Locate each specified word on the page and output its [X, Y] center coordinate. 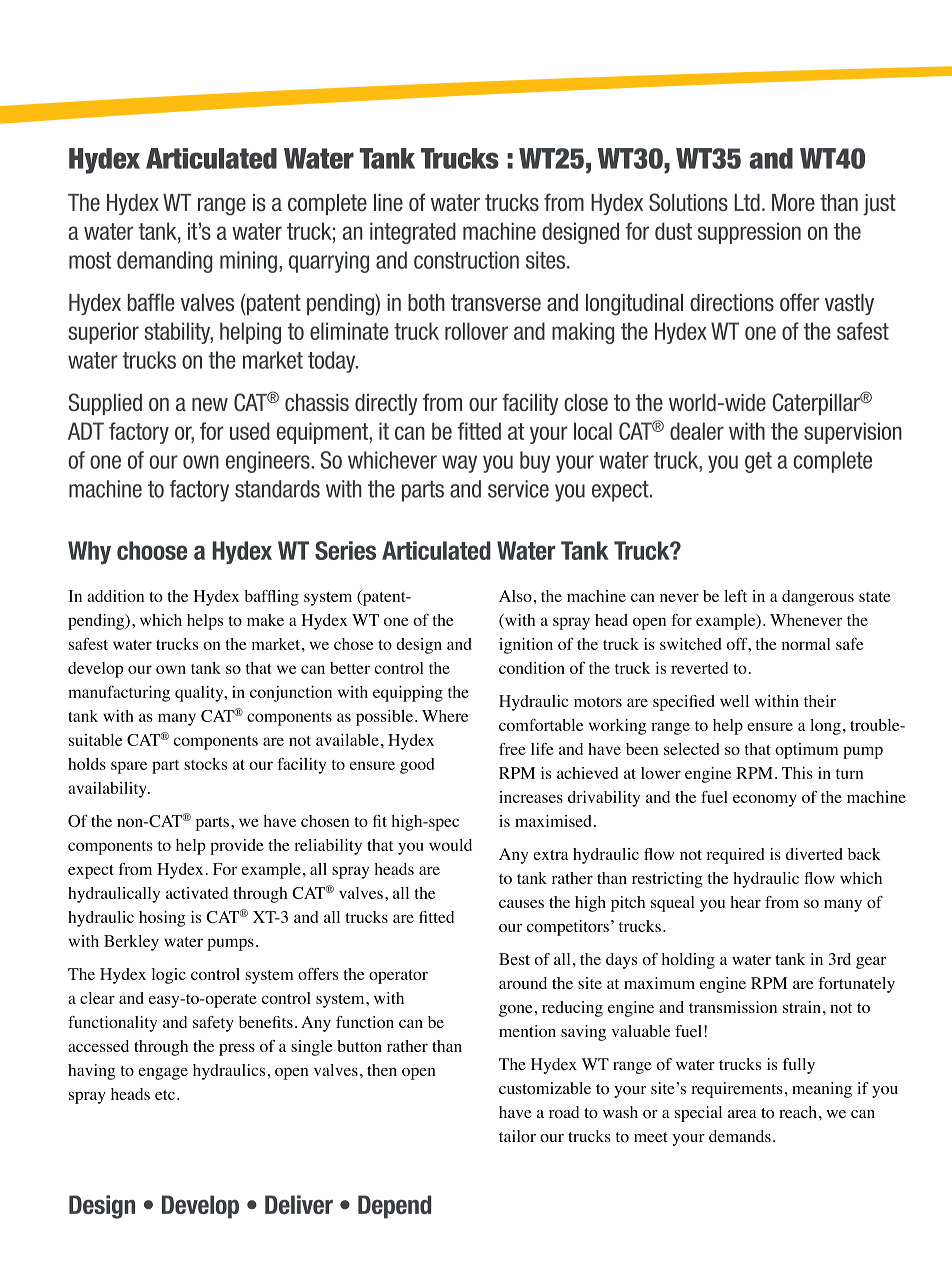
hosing [162, 919]
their [820, 701]
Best [514, 959]
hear [745, 902]
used [250, 431]
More [793, 202]
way [459, 464]
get [758, 462]
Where [445, 716]
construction [466, 260]
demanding [165, 262]
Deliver [299, 1204]
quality [200, 694]
